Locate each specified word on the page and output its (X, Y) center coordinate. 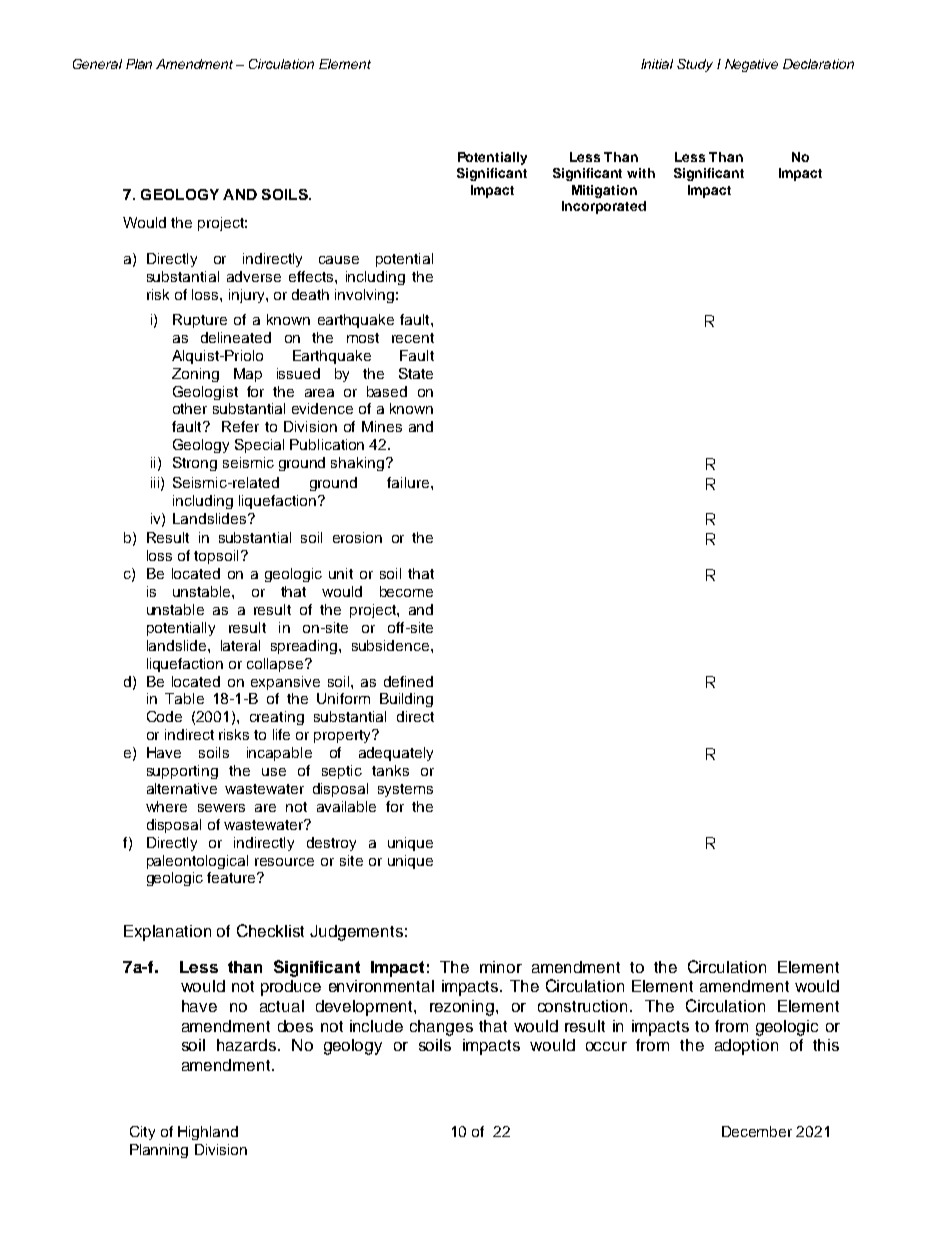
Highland (208, 1133)
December (757, 1131)
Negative (751, 65)
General (97, 64)
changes (441, 1028)
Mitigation (604, 191)
